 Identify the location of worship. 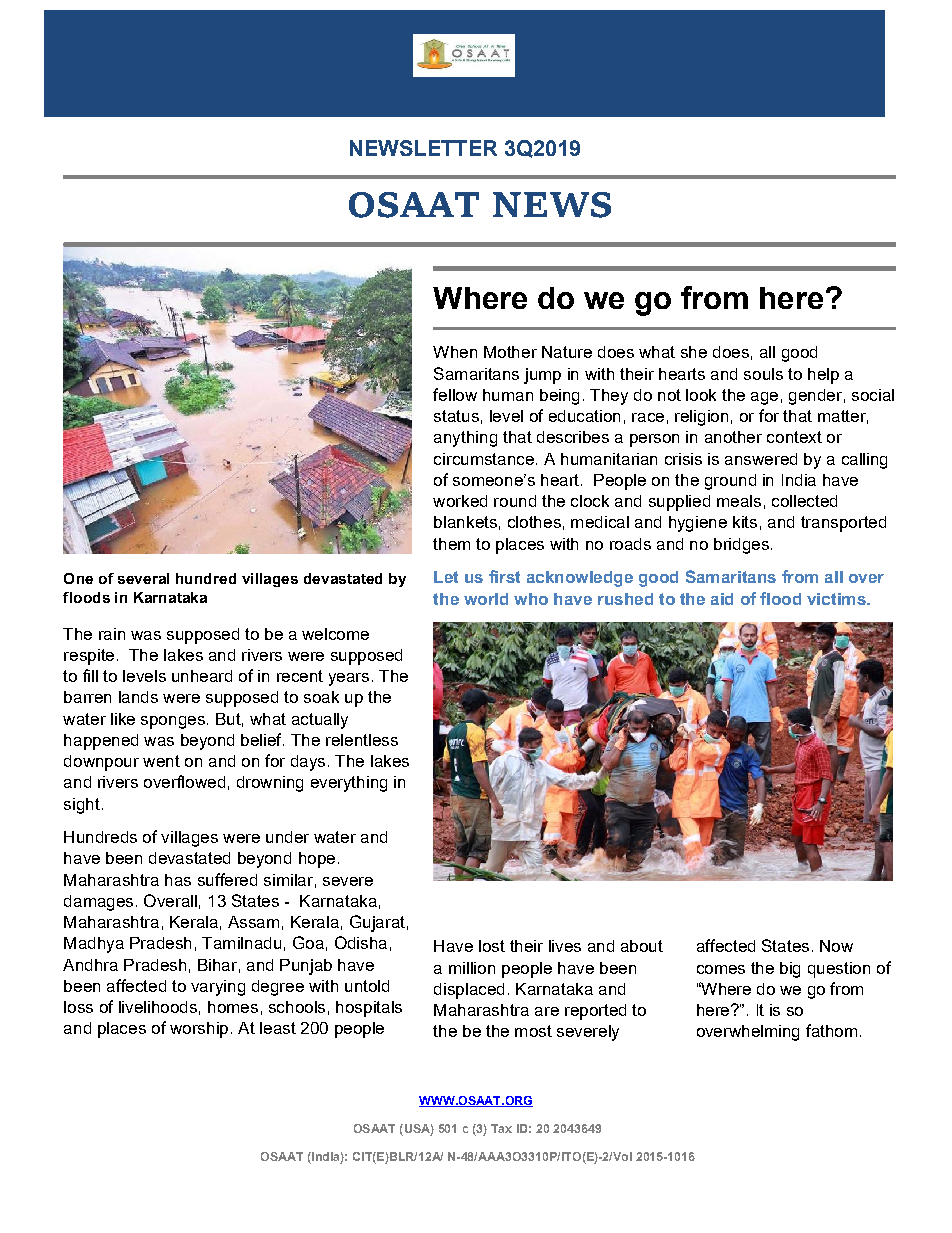
(199, 1030).
